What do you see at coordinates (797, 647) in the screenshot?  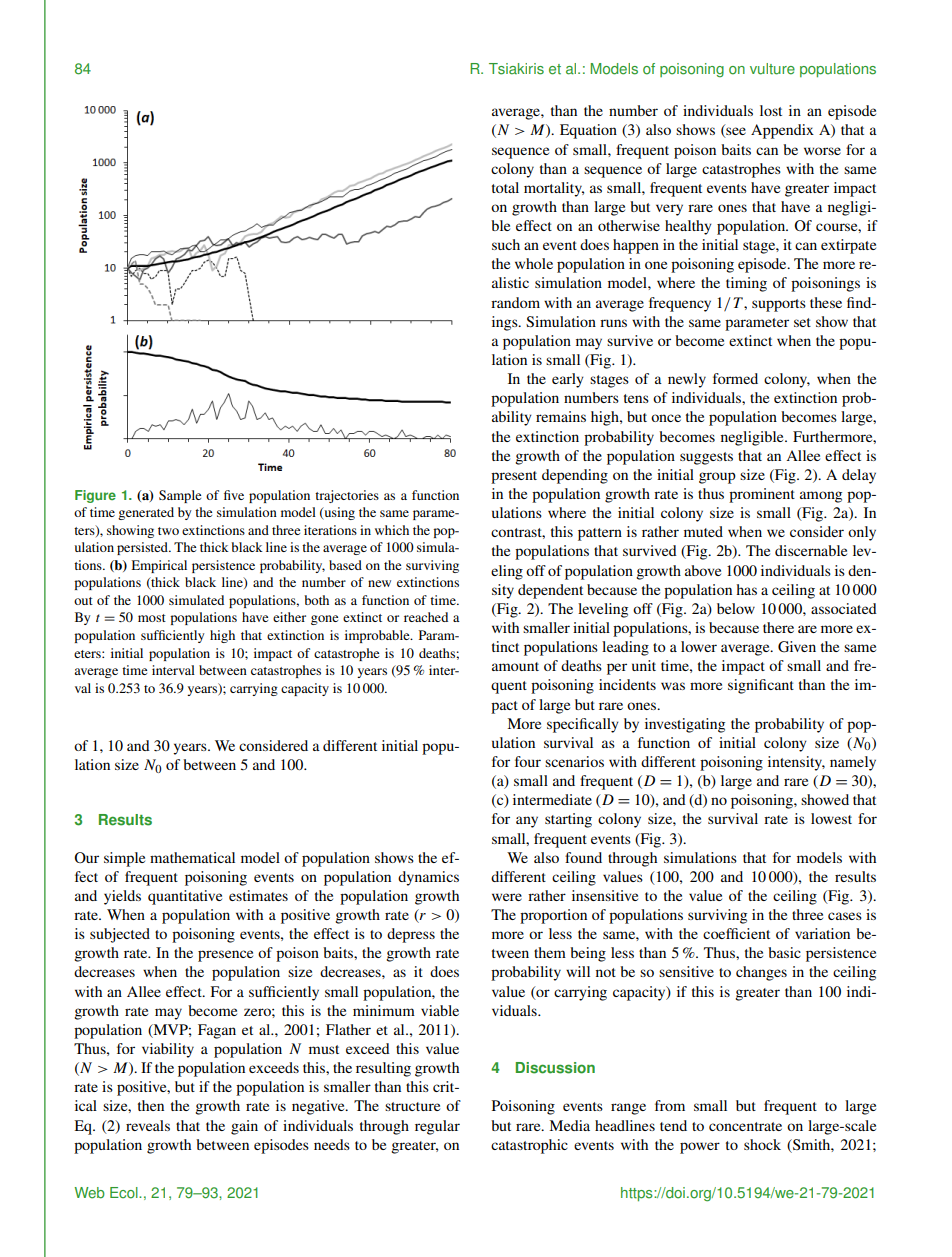 I see `Given` at bounding box center [797, 647].
